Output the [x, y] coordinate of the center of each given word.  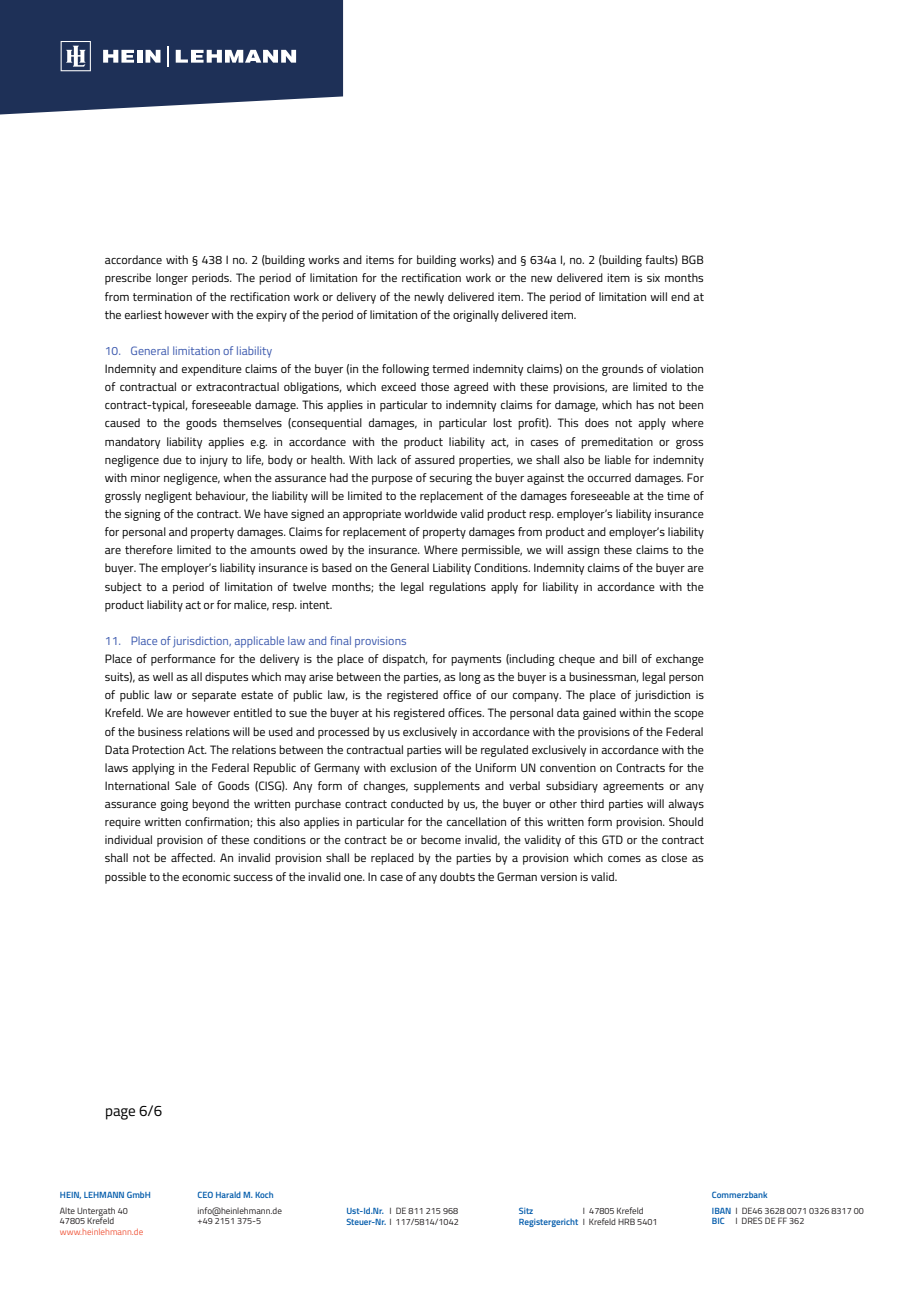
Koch [264, 1194]
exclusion [413, 767]
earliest [143, 314]
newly [429, 298]
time [678, 495]
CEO [205, 1194]
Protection [158, 749]
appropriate [372, 515]
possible [125, 878]
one [354, 878]
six [653, 277]
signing [142, 515]
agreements [633, 787]
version [558, 876]
